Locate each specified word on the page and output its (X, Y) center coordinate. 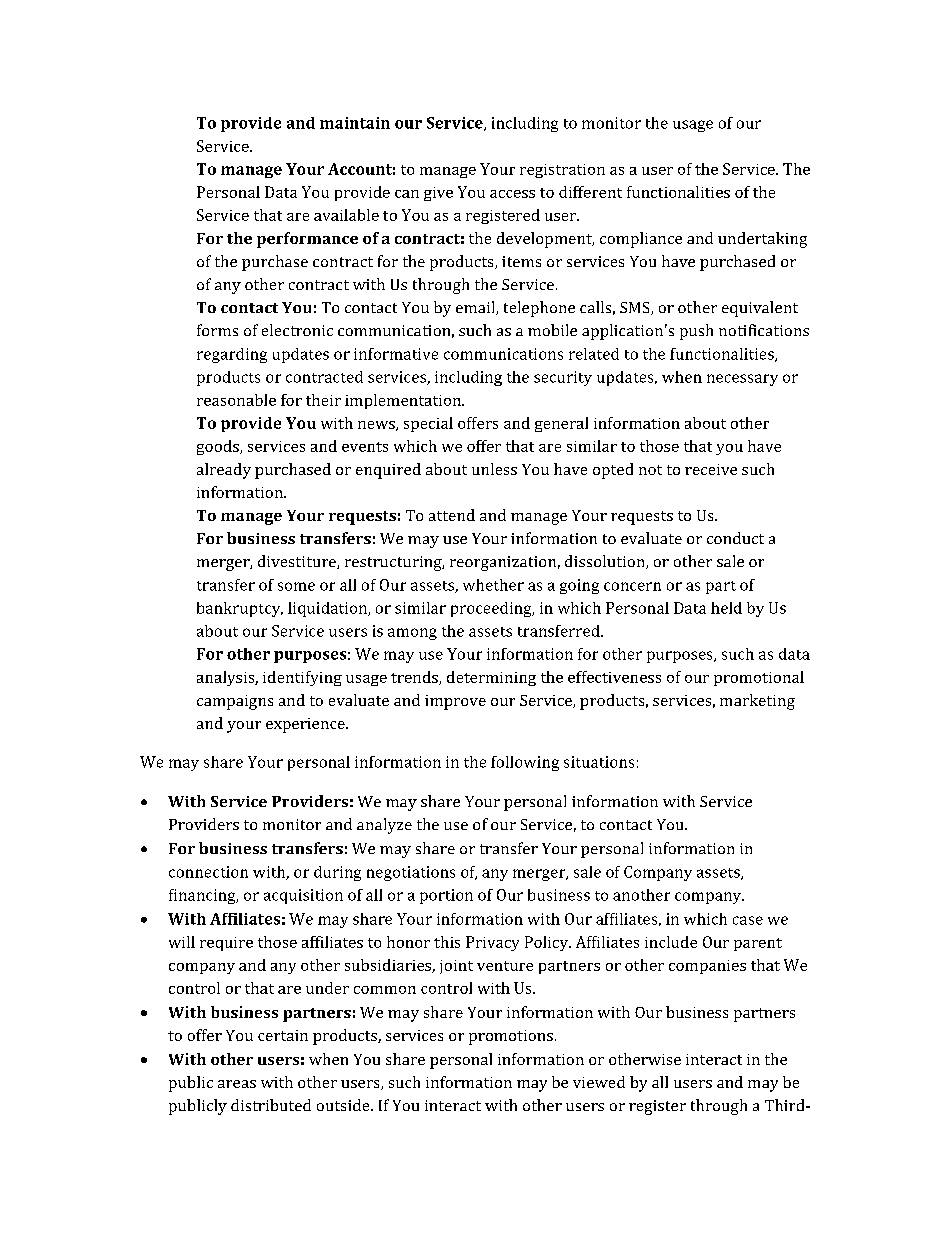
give (438, 194)
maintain (355, 123)
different (590, 192)
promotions (511, 1037)
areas (237, 1084)
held (726, 608)
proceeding (492, 609)
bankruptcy (240, 609)
